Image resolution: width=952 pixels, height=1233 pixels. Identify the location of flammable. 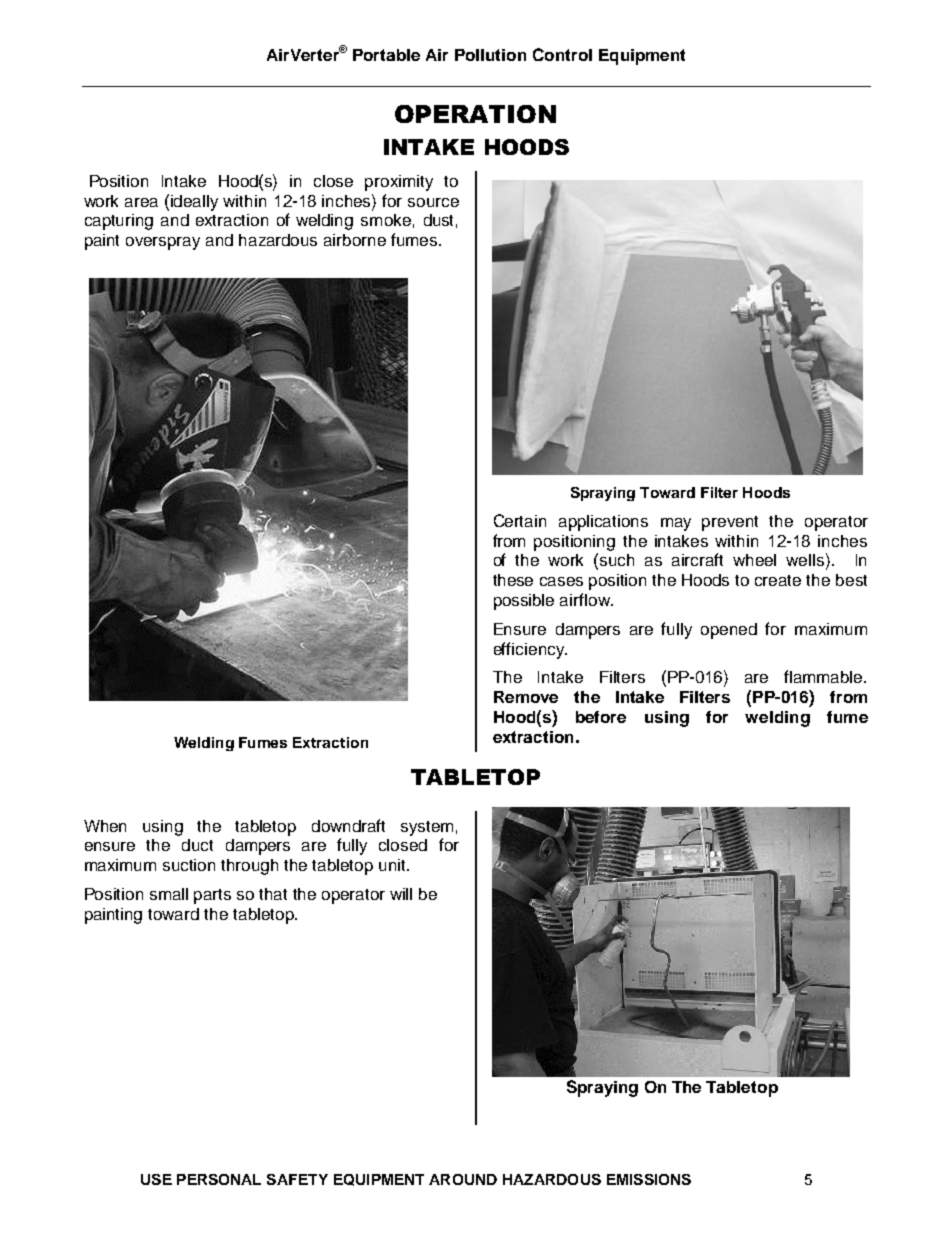
(824, 676).
